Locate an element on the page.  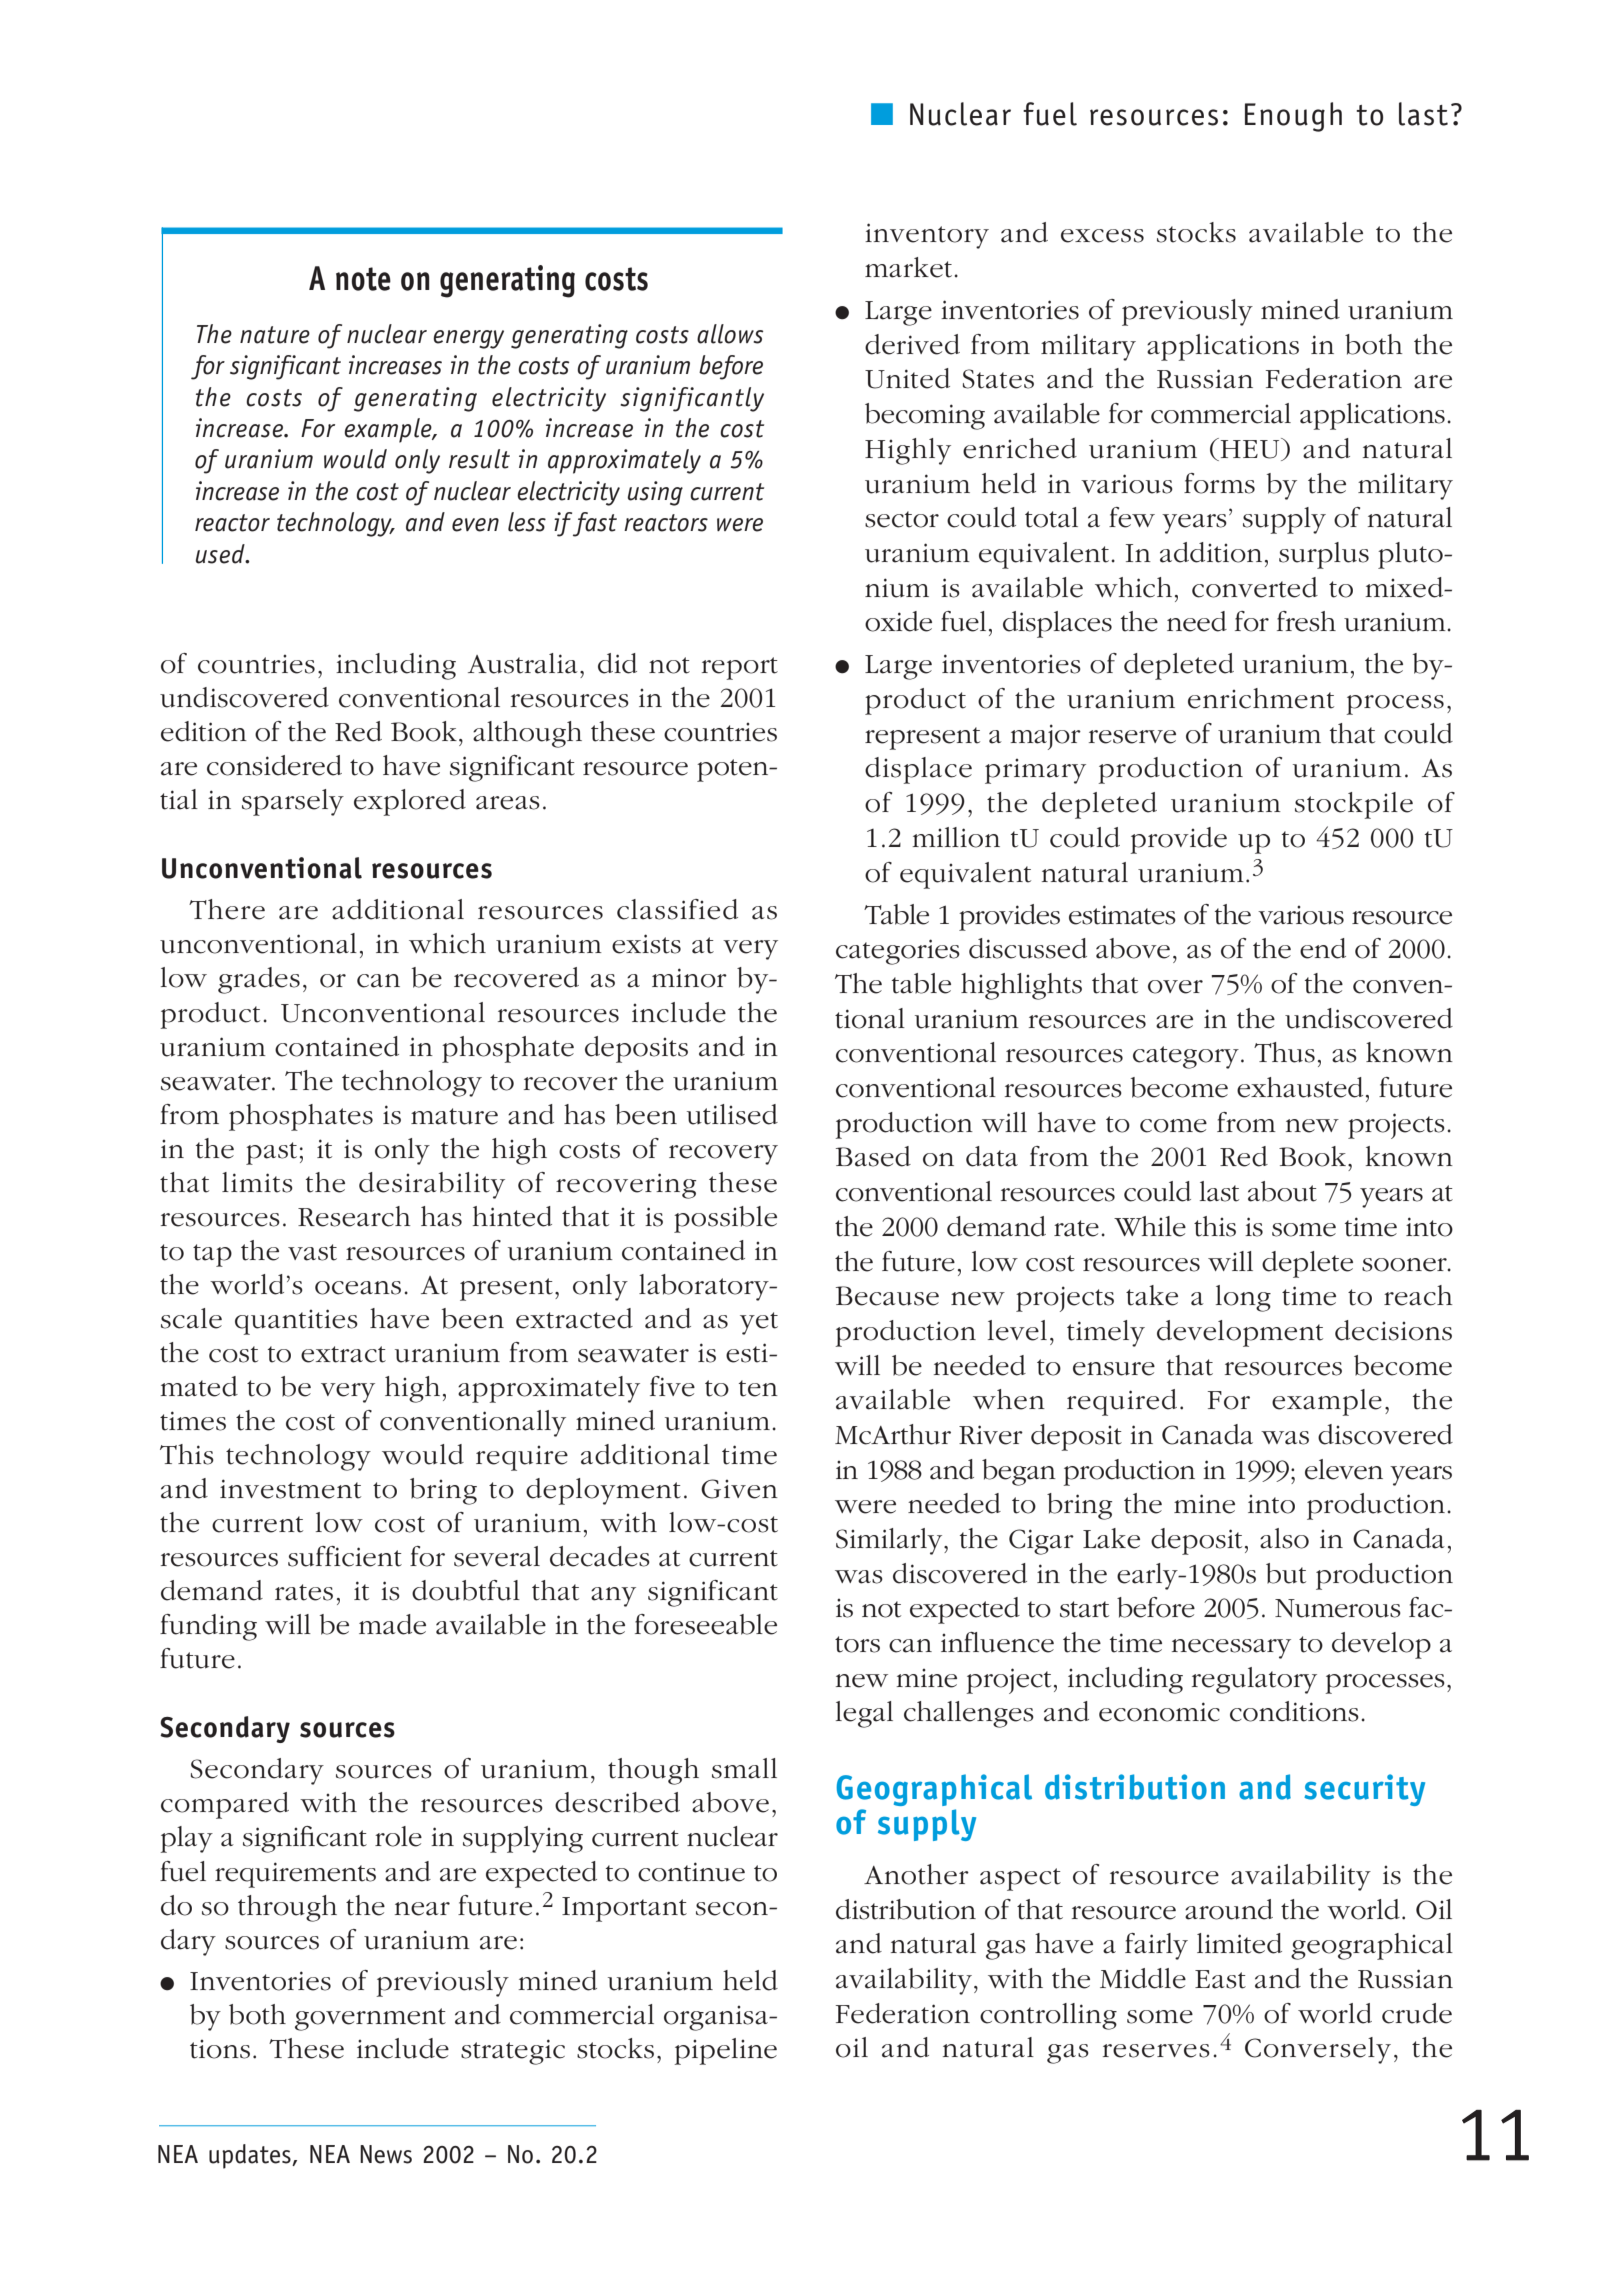
Based is located at coordinates (873, 1156).
